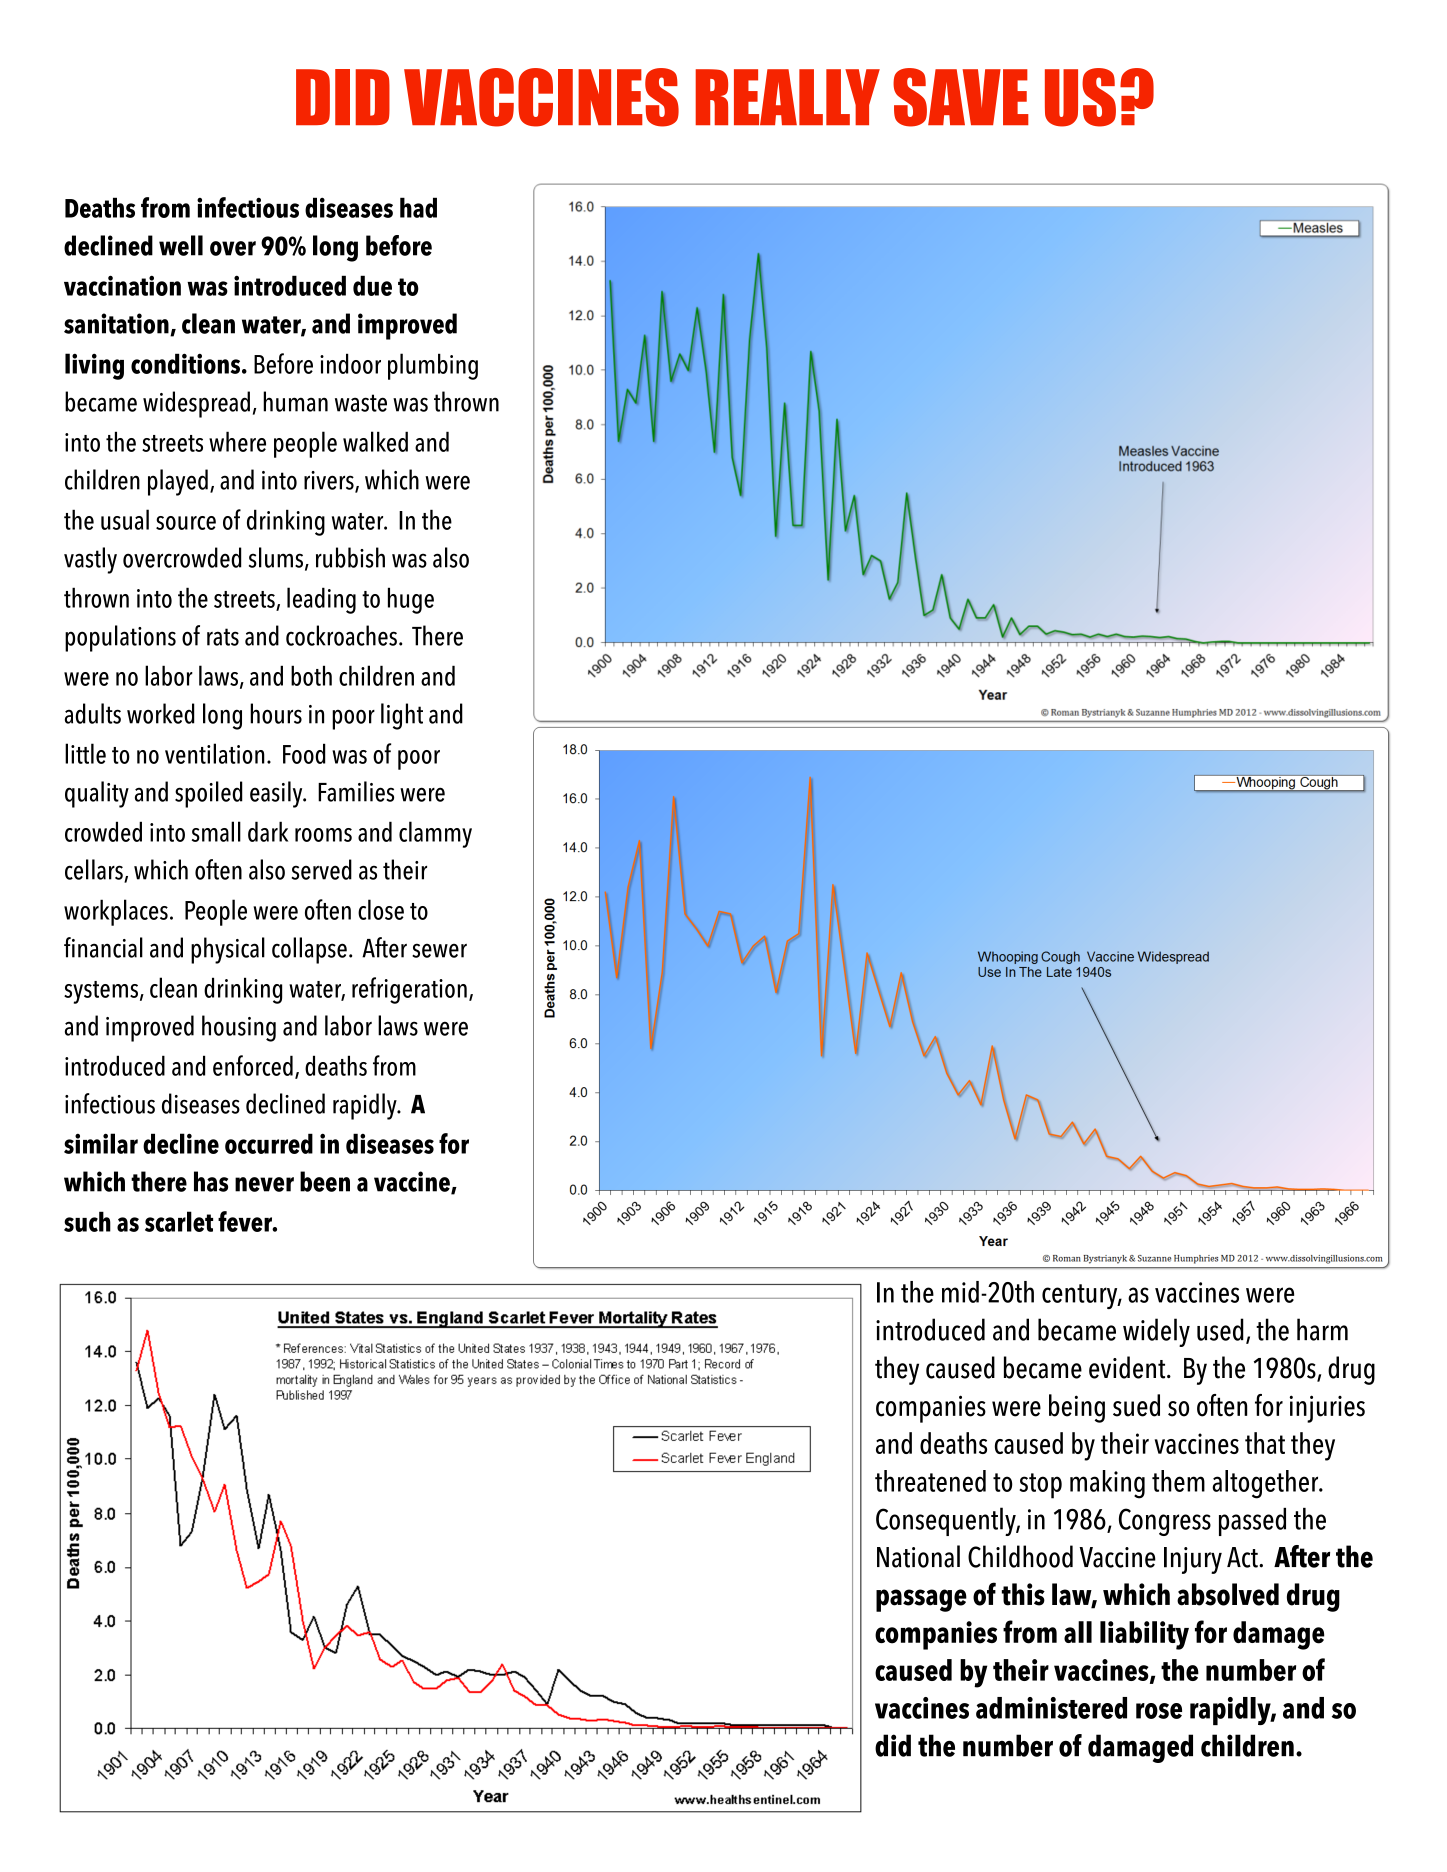  What do you see at coordinates (961, 97) in the document?
I see `SAVE` at bounding box center [961, 97].
